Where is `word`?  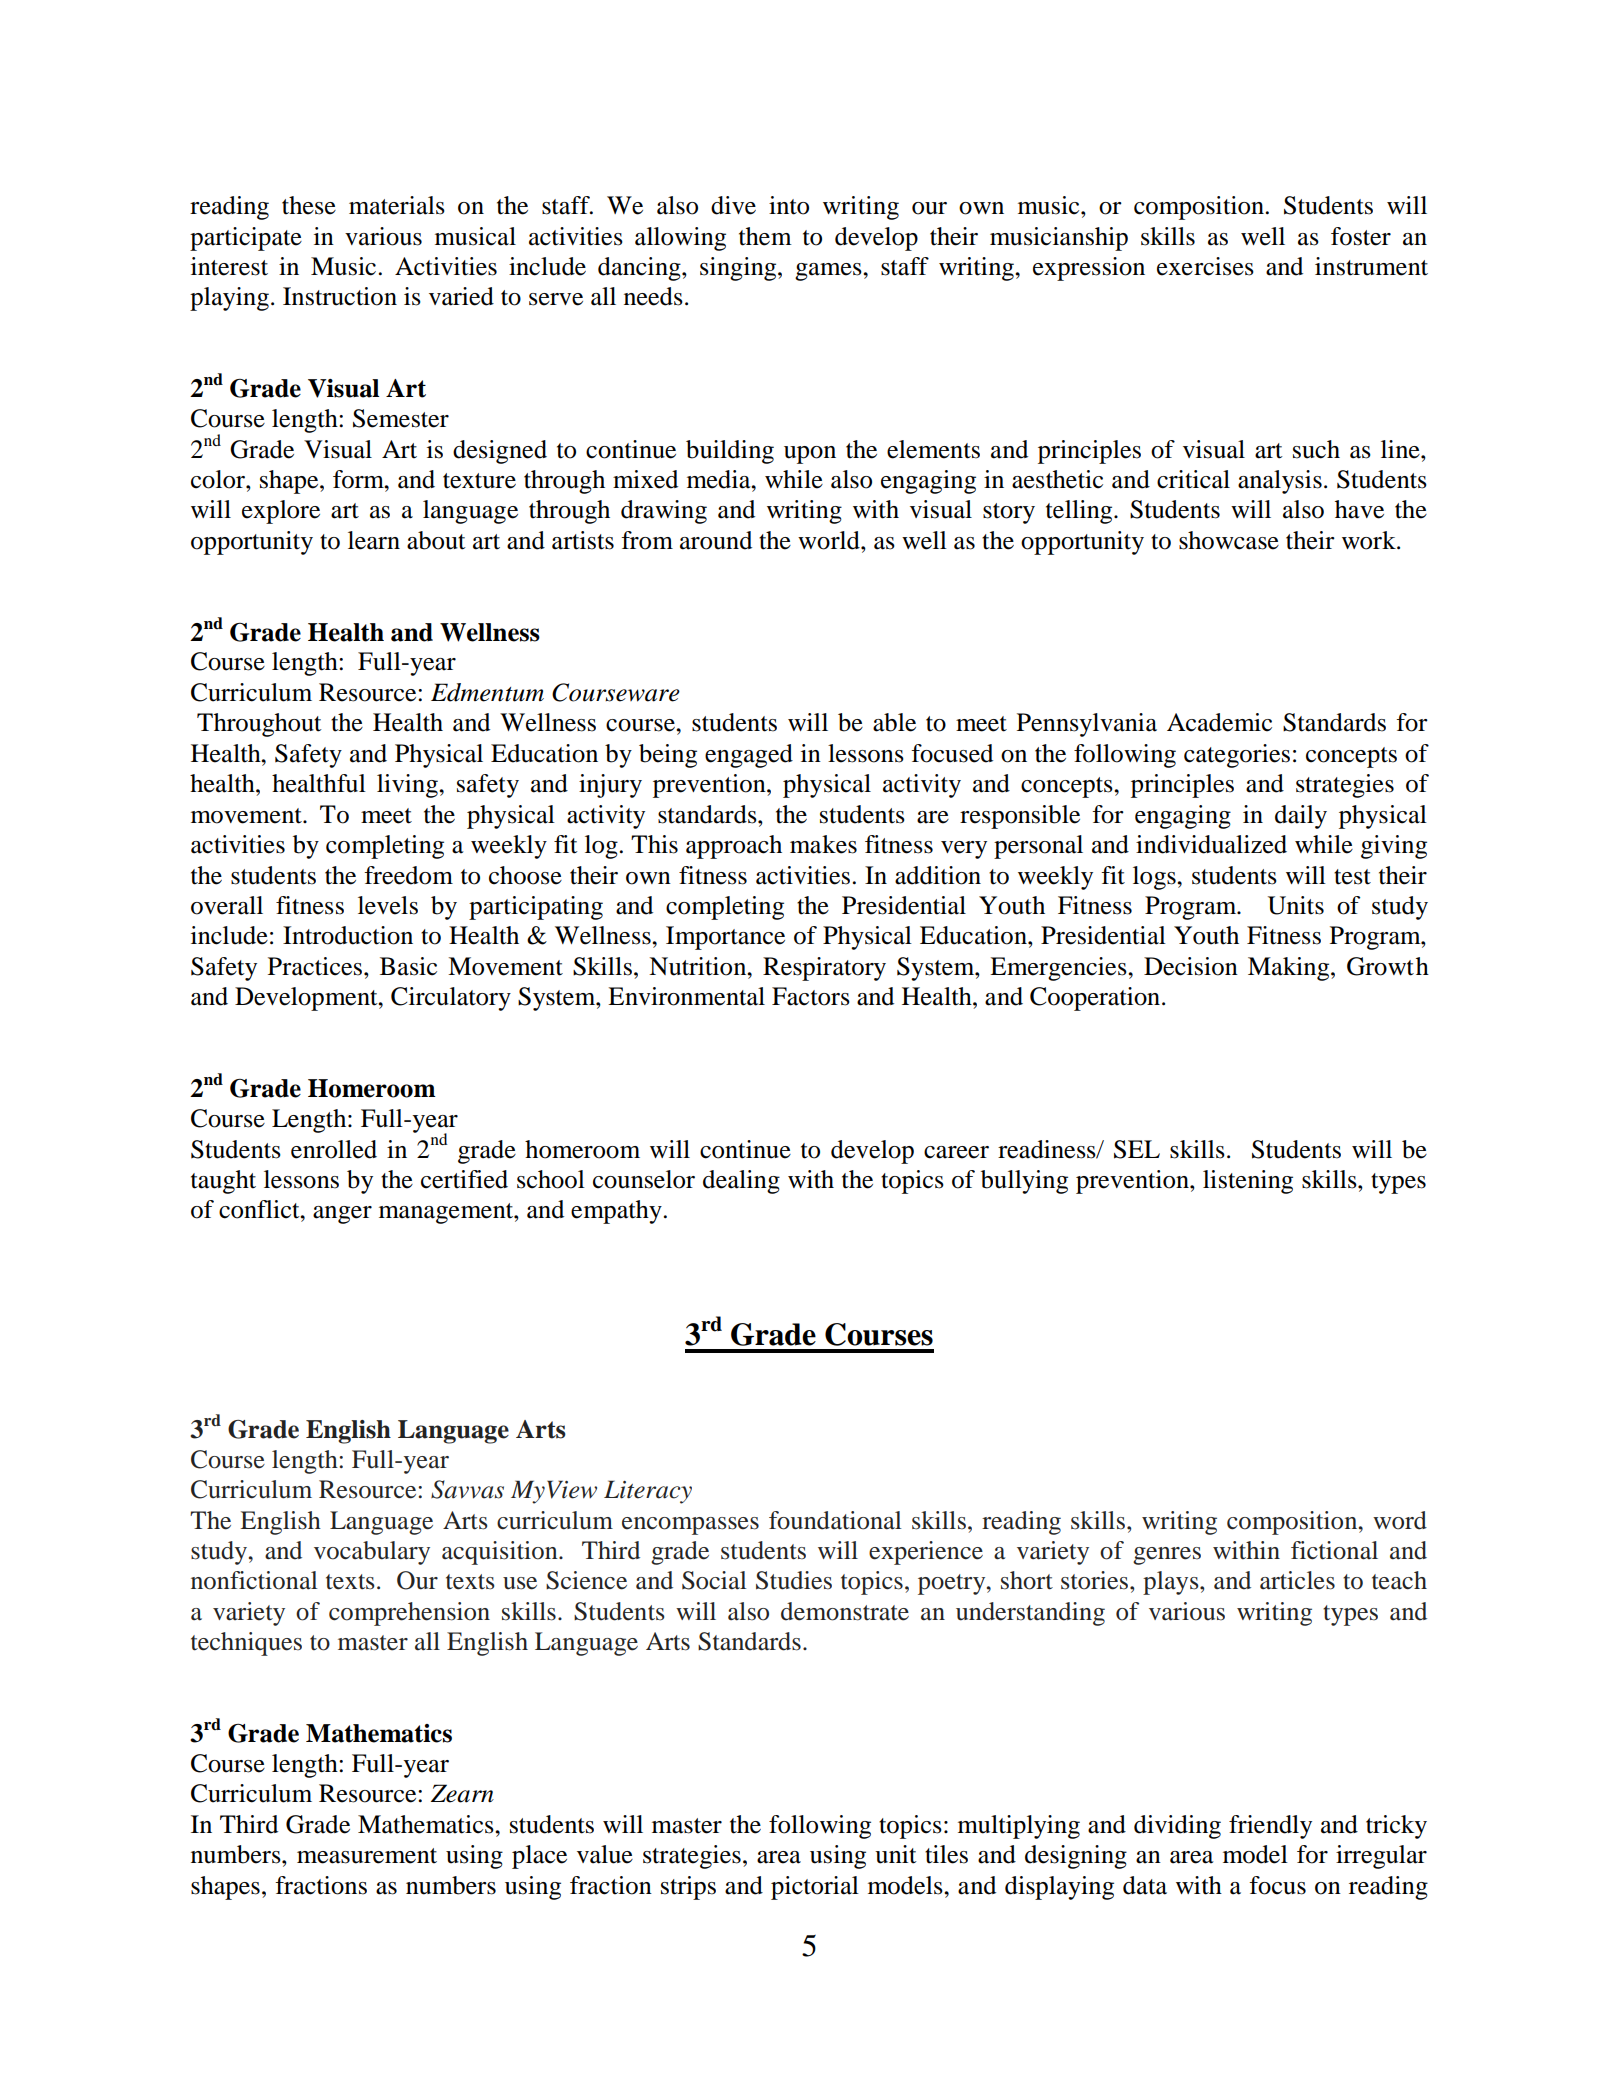 word is located at coordinates (1400, 1520).
